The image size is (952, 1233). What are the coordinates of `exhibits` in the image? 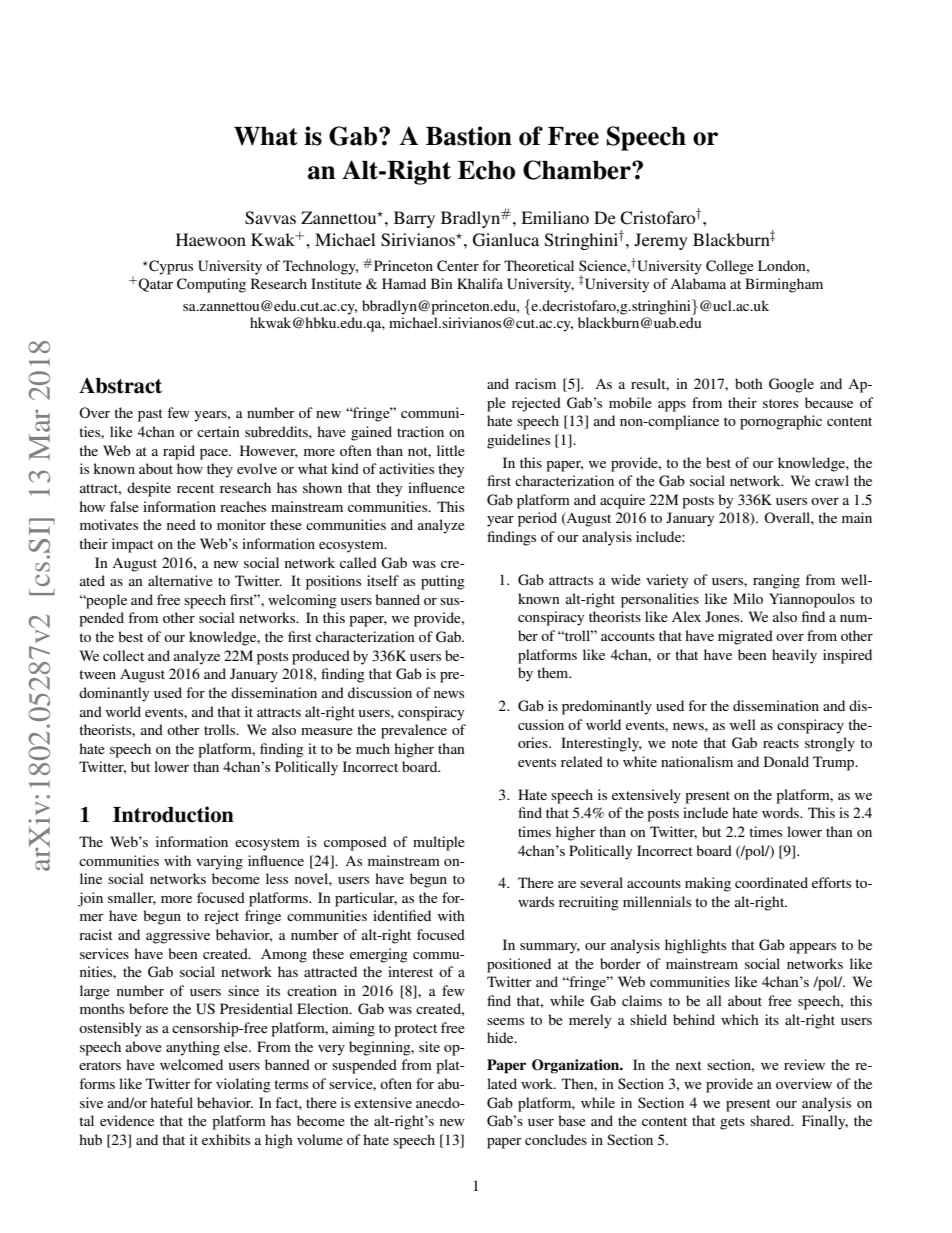 It's located at (226, 1139).
